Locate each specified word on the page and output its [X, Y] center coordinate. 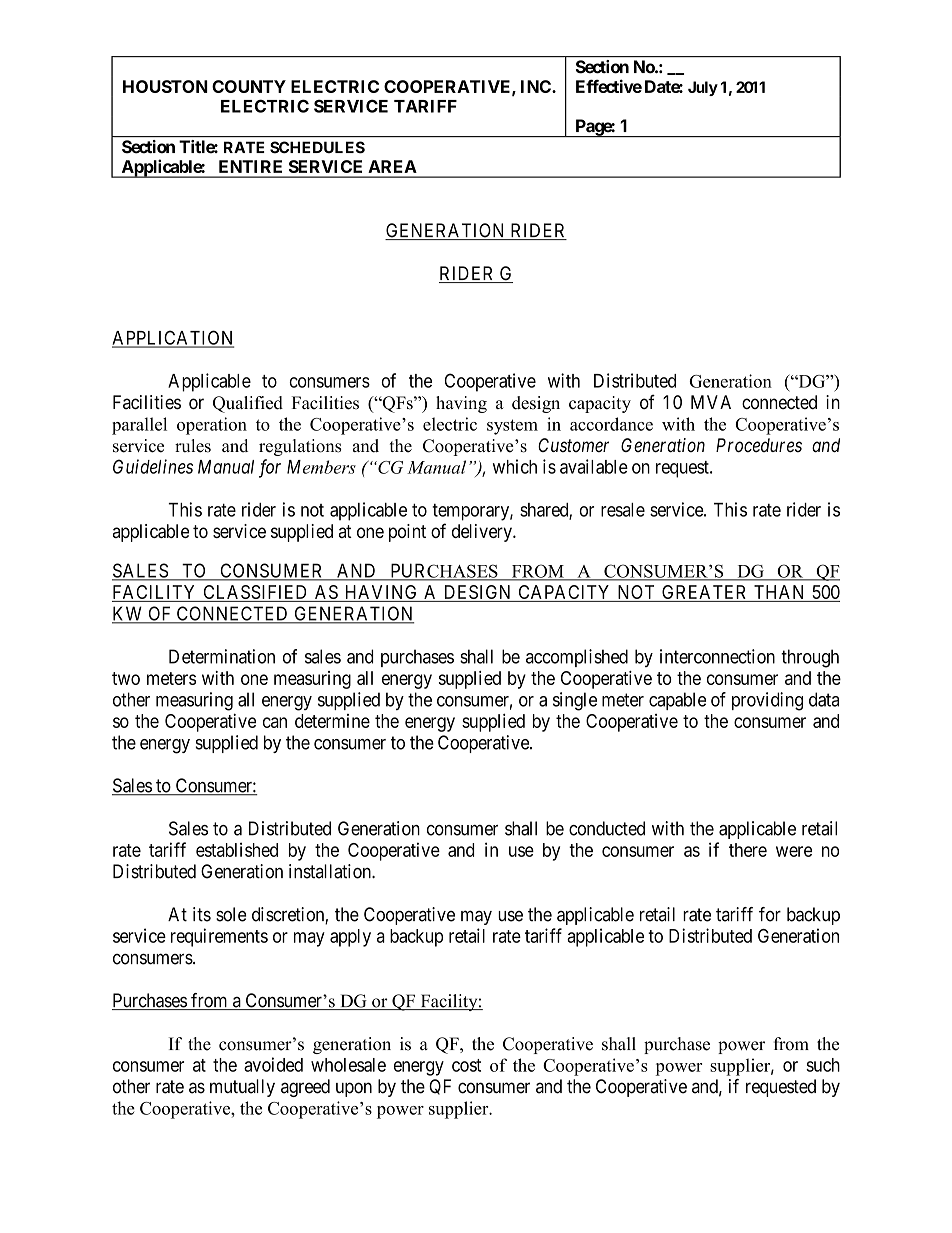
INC [537, 86]
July [703, 88]
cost [466, 1065]
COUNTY [249, 86]
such [823, 1065]
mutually [242, 1088]
